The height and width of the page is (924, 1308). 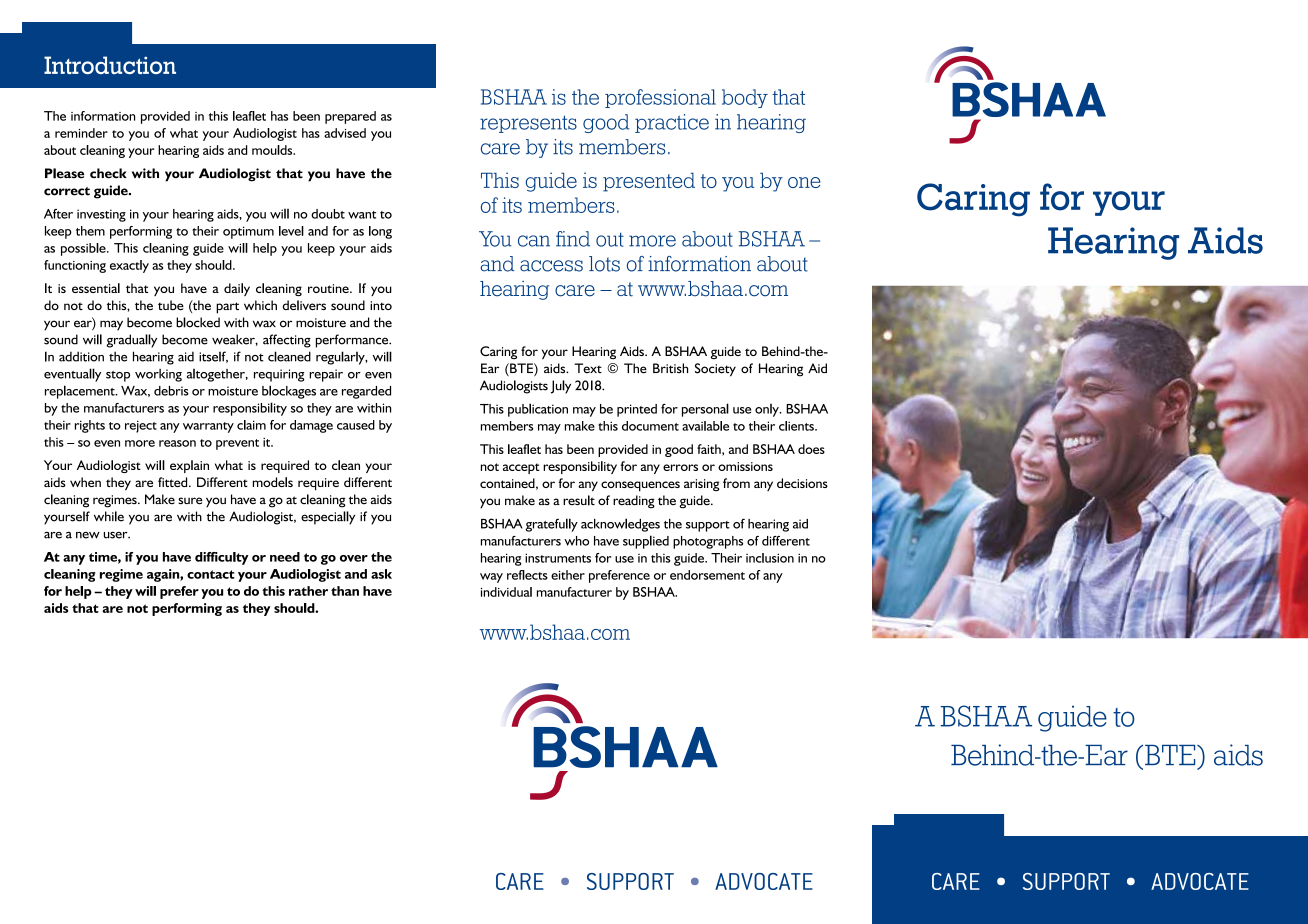 What do you see at coordinates (211, 574) in the page?
I see `contact` at bounding box center [211, 574].
